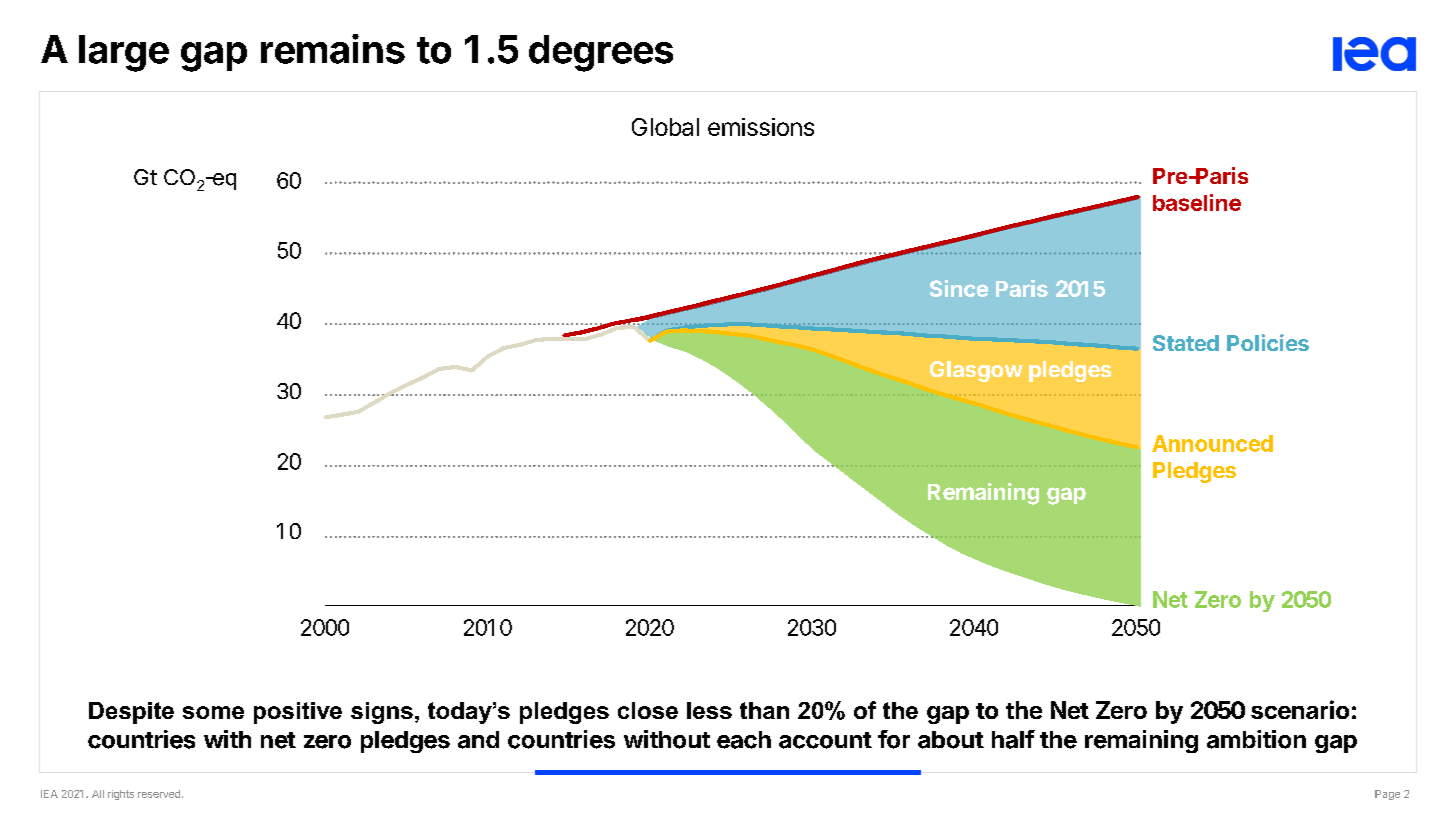 This image has height=819, width=1456. Describe the element at coordinates (601, 53) in the image. I see `degrees` at that location.
